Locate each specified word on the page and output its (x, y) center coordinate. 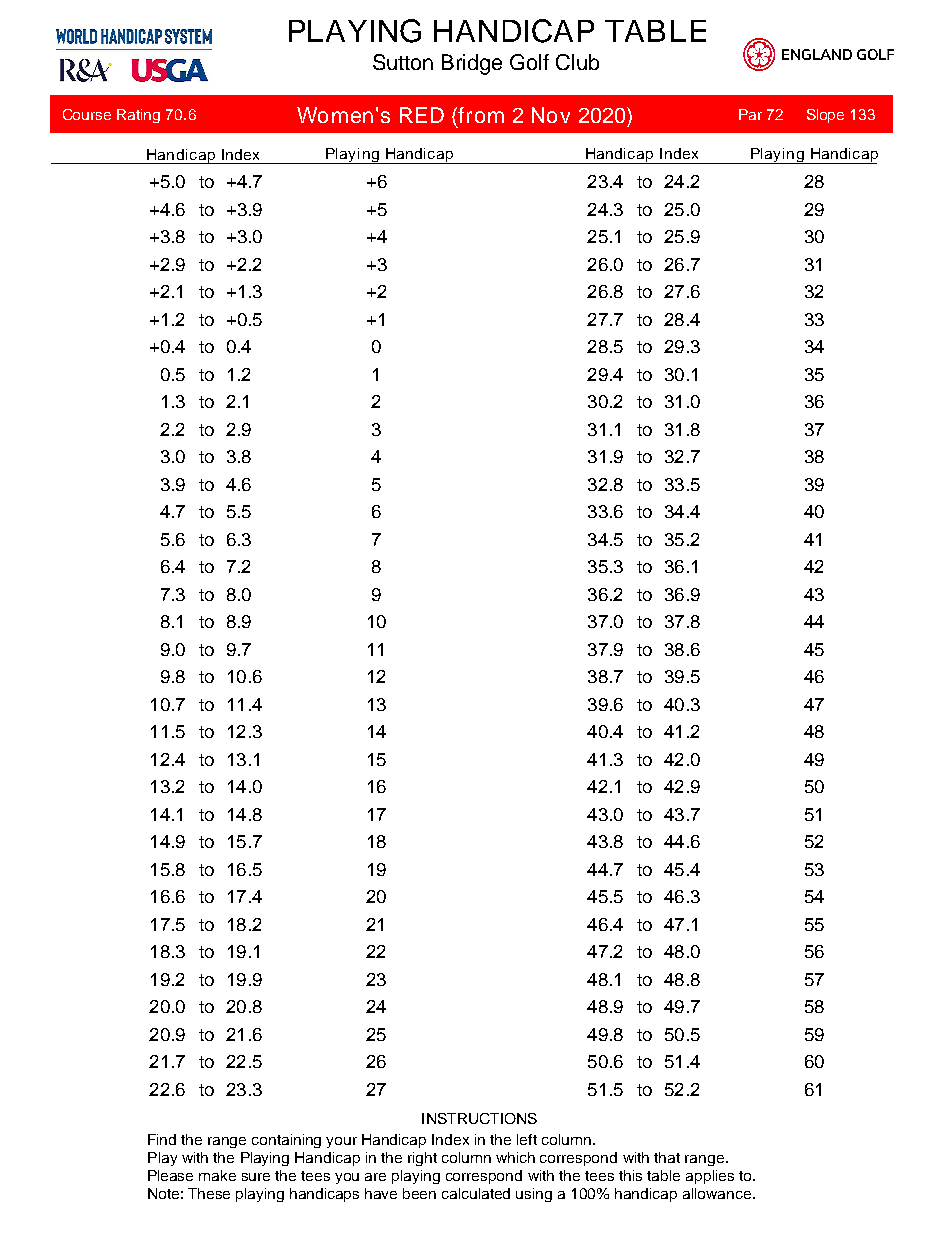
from (480, 115)
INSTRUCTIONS (479, 1118)
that (667, 1157)
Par (750, 114)
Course (87, 114)
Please (170, 1175)
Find (162, 1139)
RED (422, 115)
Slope (825, 116)
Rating (138, 116)
